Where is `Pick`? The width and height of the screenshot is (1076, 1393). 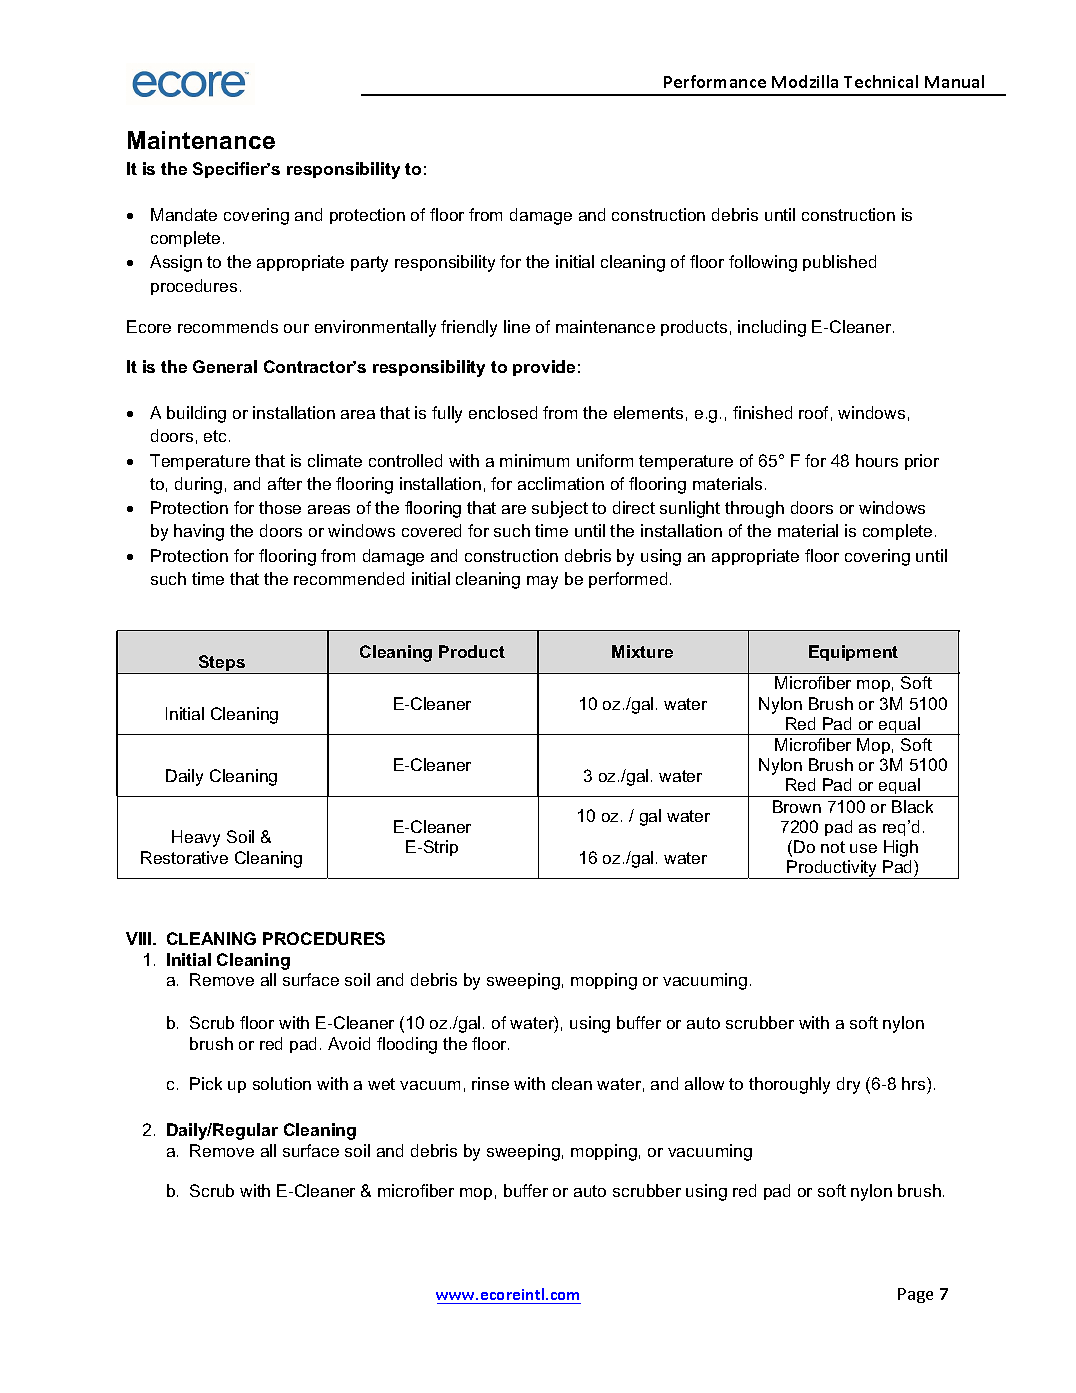 Pick is located at coordinates (206, 1083).
